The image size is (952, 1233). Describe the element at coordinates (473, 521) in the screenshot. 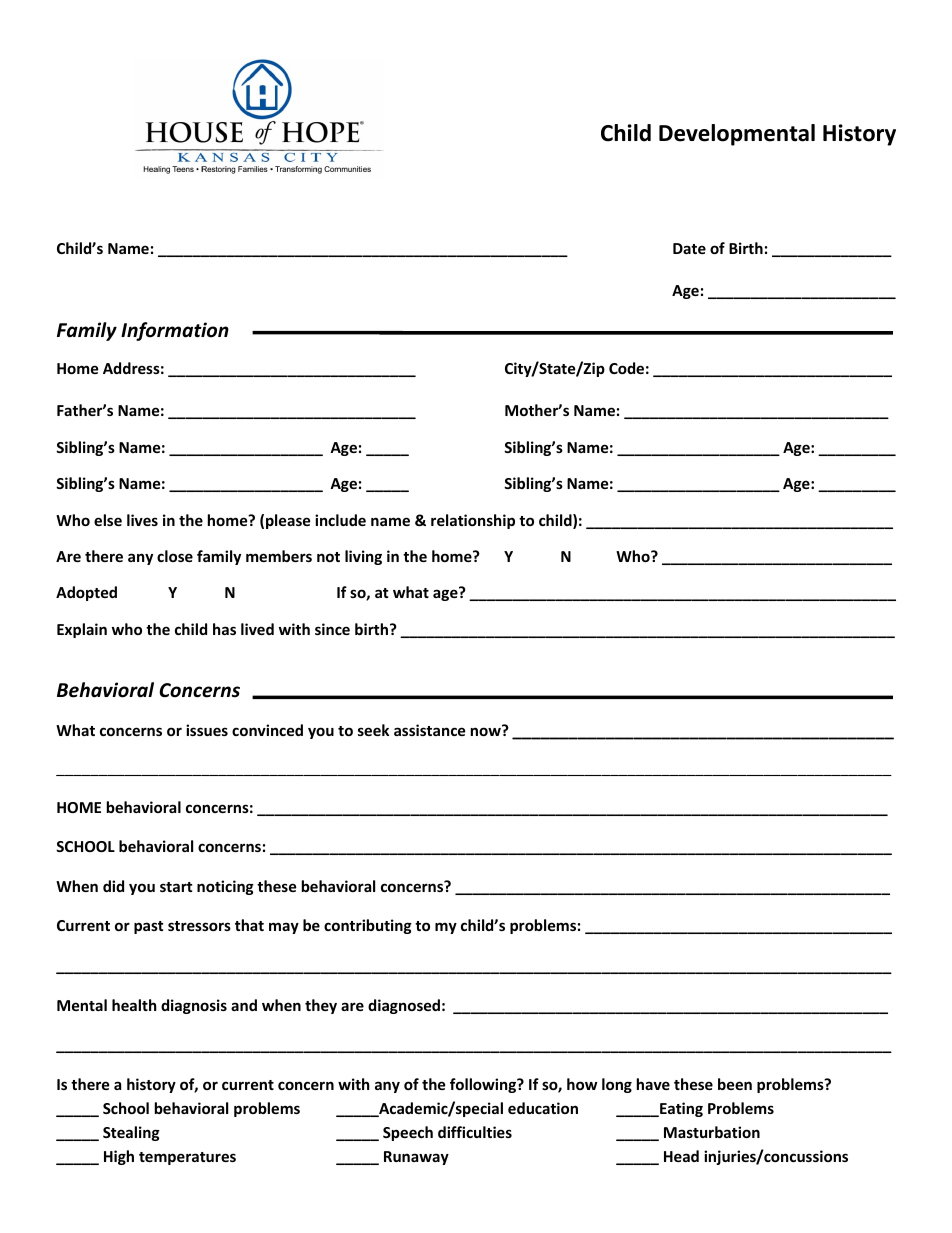

I see `relationship` at that location.
